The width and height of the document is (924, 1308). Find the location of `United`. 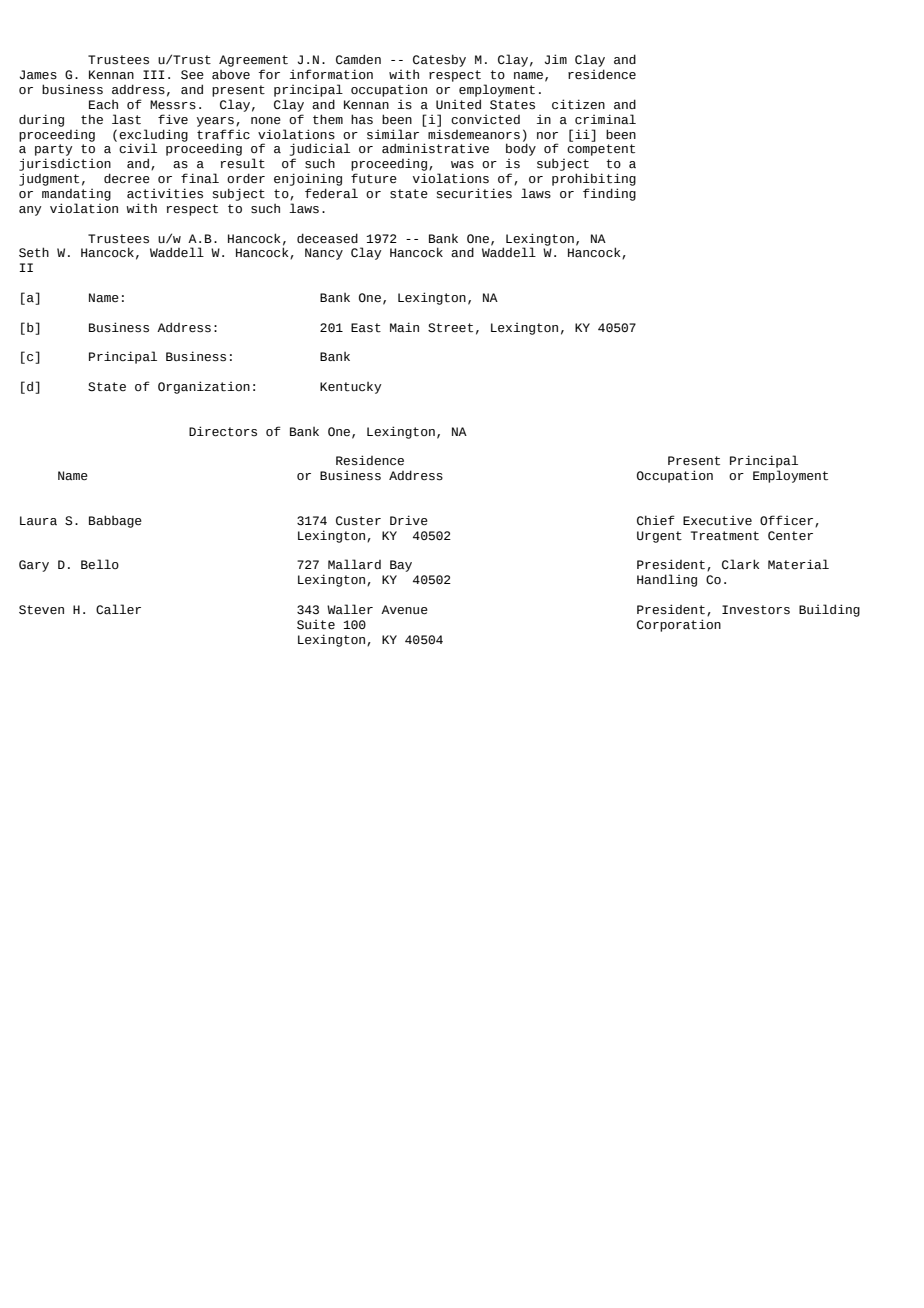

United is located at coordinates (458, 104).
